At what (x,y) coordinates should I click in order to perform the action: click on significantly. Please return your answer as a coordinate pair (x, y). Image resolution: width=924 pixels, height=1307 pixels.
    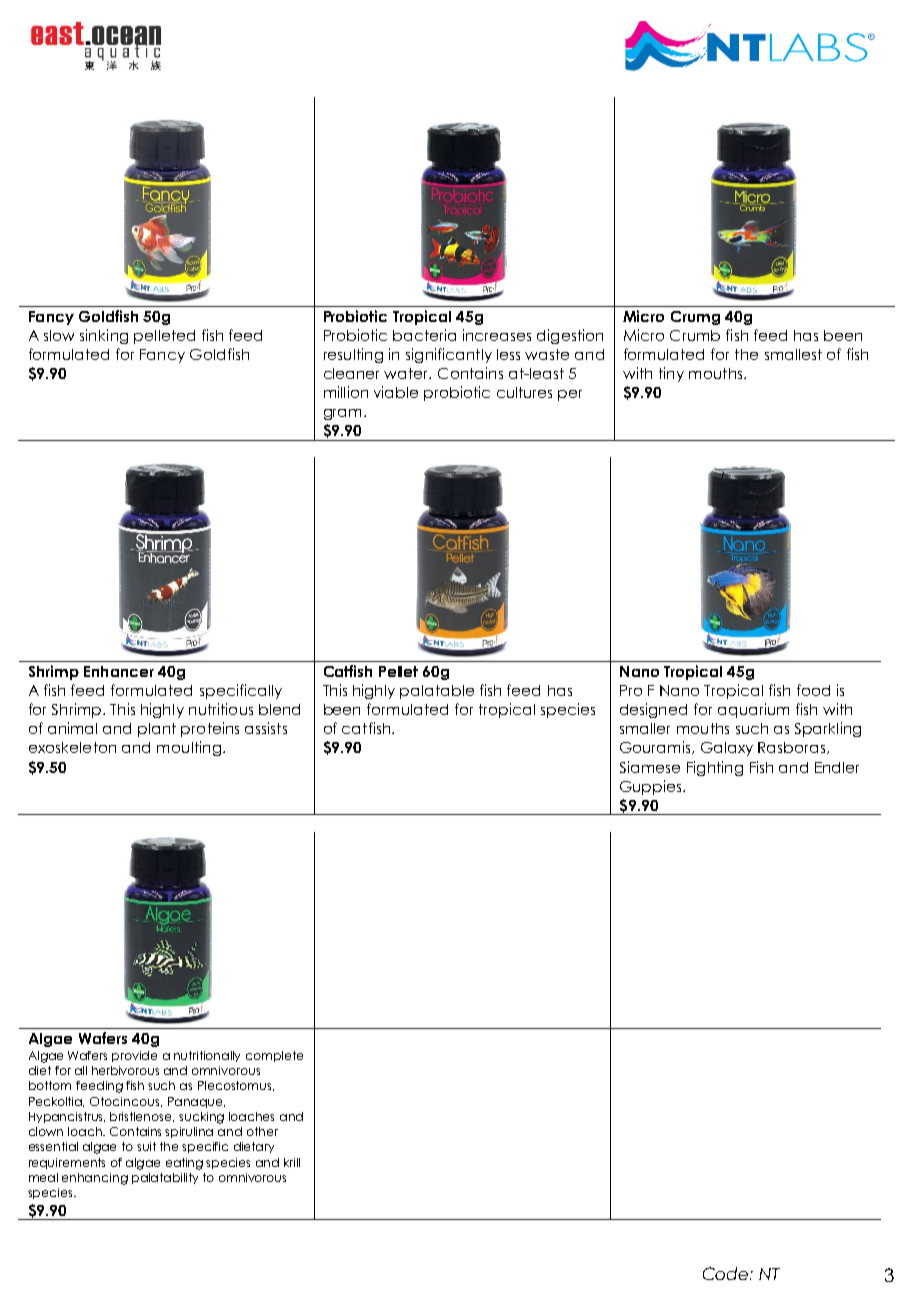
    Looking at the image, I should click on (449, 355).
